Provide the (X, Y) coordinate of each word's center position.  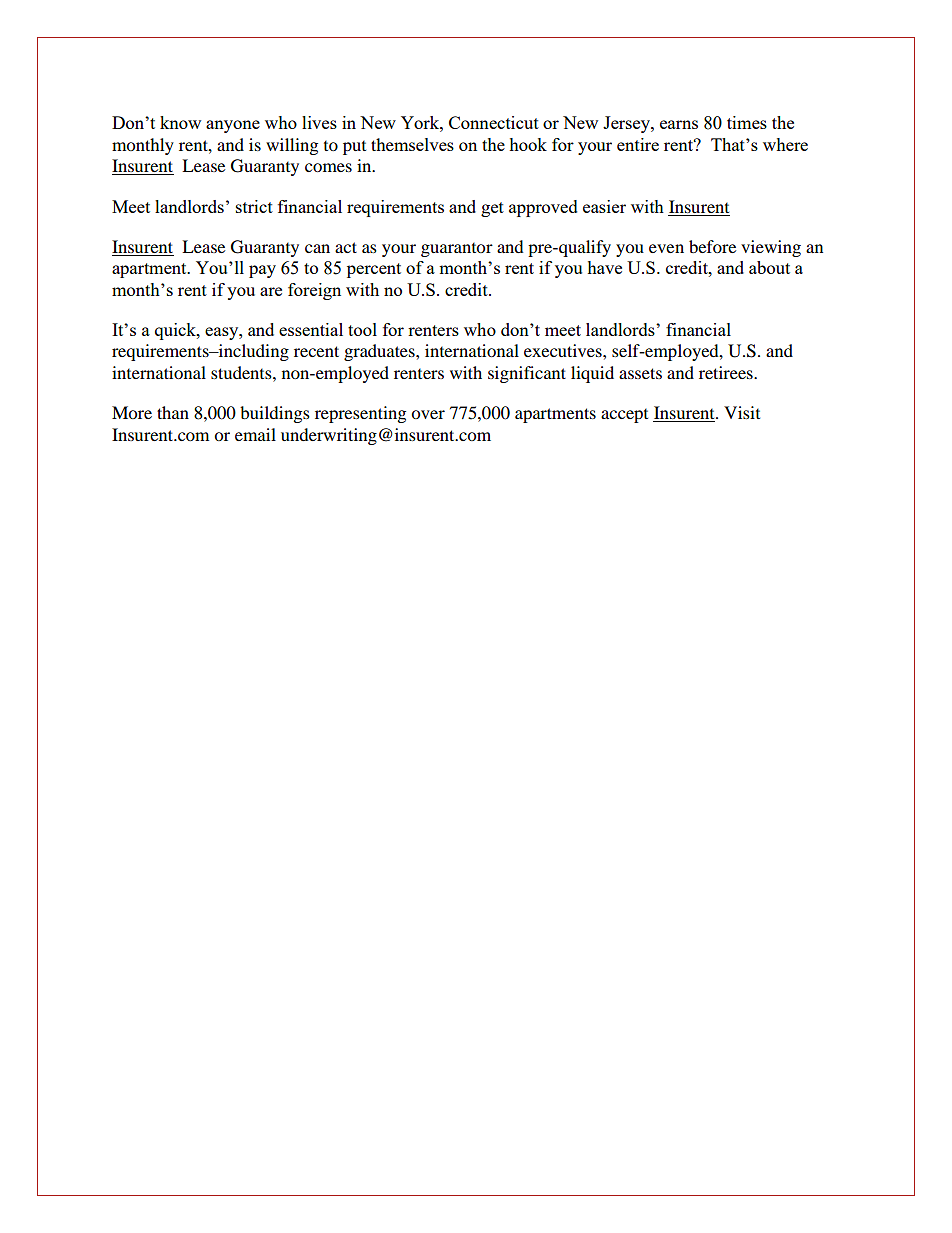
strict (254, 206)
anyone (233, 126)
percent (374, 270)
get (492, 209)
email (255, 434)
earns (679, 124)
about (769, 267)
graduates (380, 352)
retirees (727, 372)
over (428, 414)
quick (176, 331)
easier (604, 206)
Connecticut (494, 122)
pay (262, 271)
